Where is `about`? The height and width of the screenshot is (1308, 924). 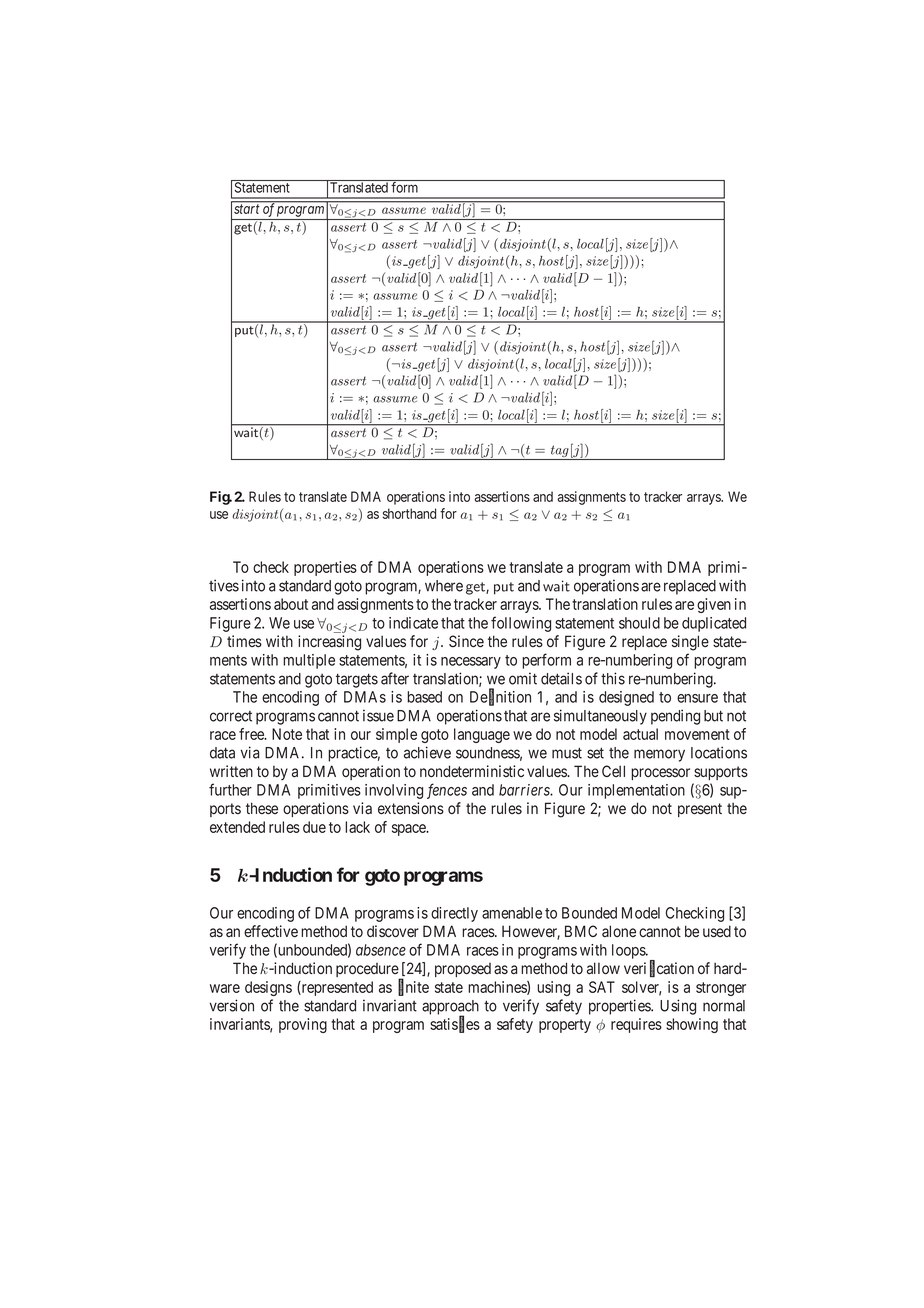
about is located at coordinates (291, 604).
